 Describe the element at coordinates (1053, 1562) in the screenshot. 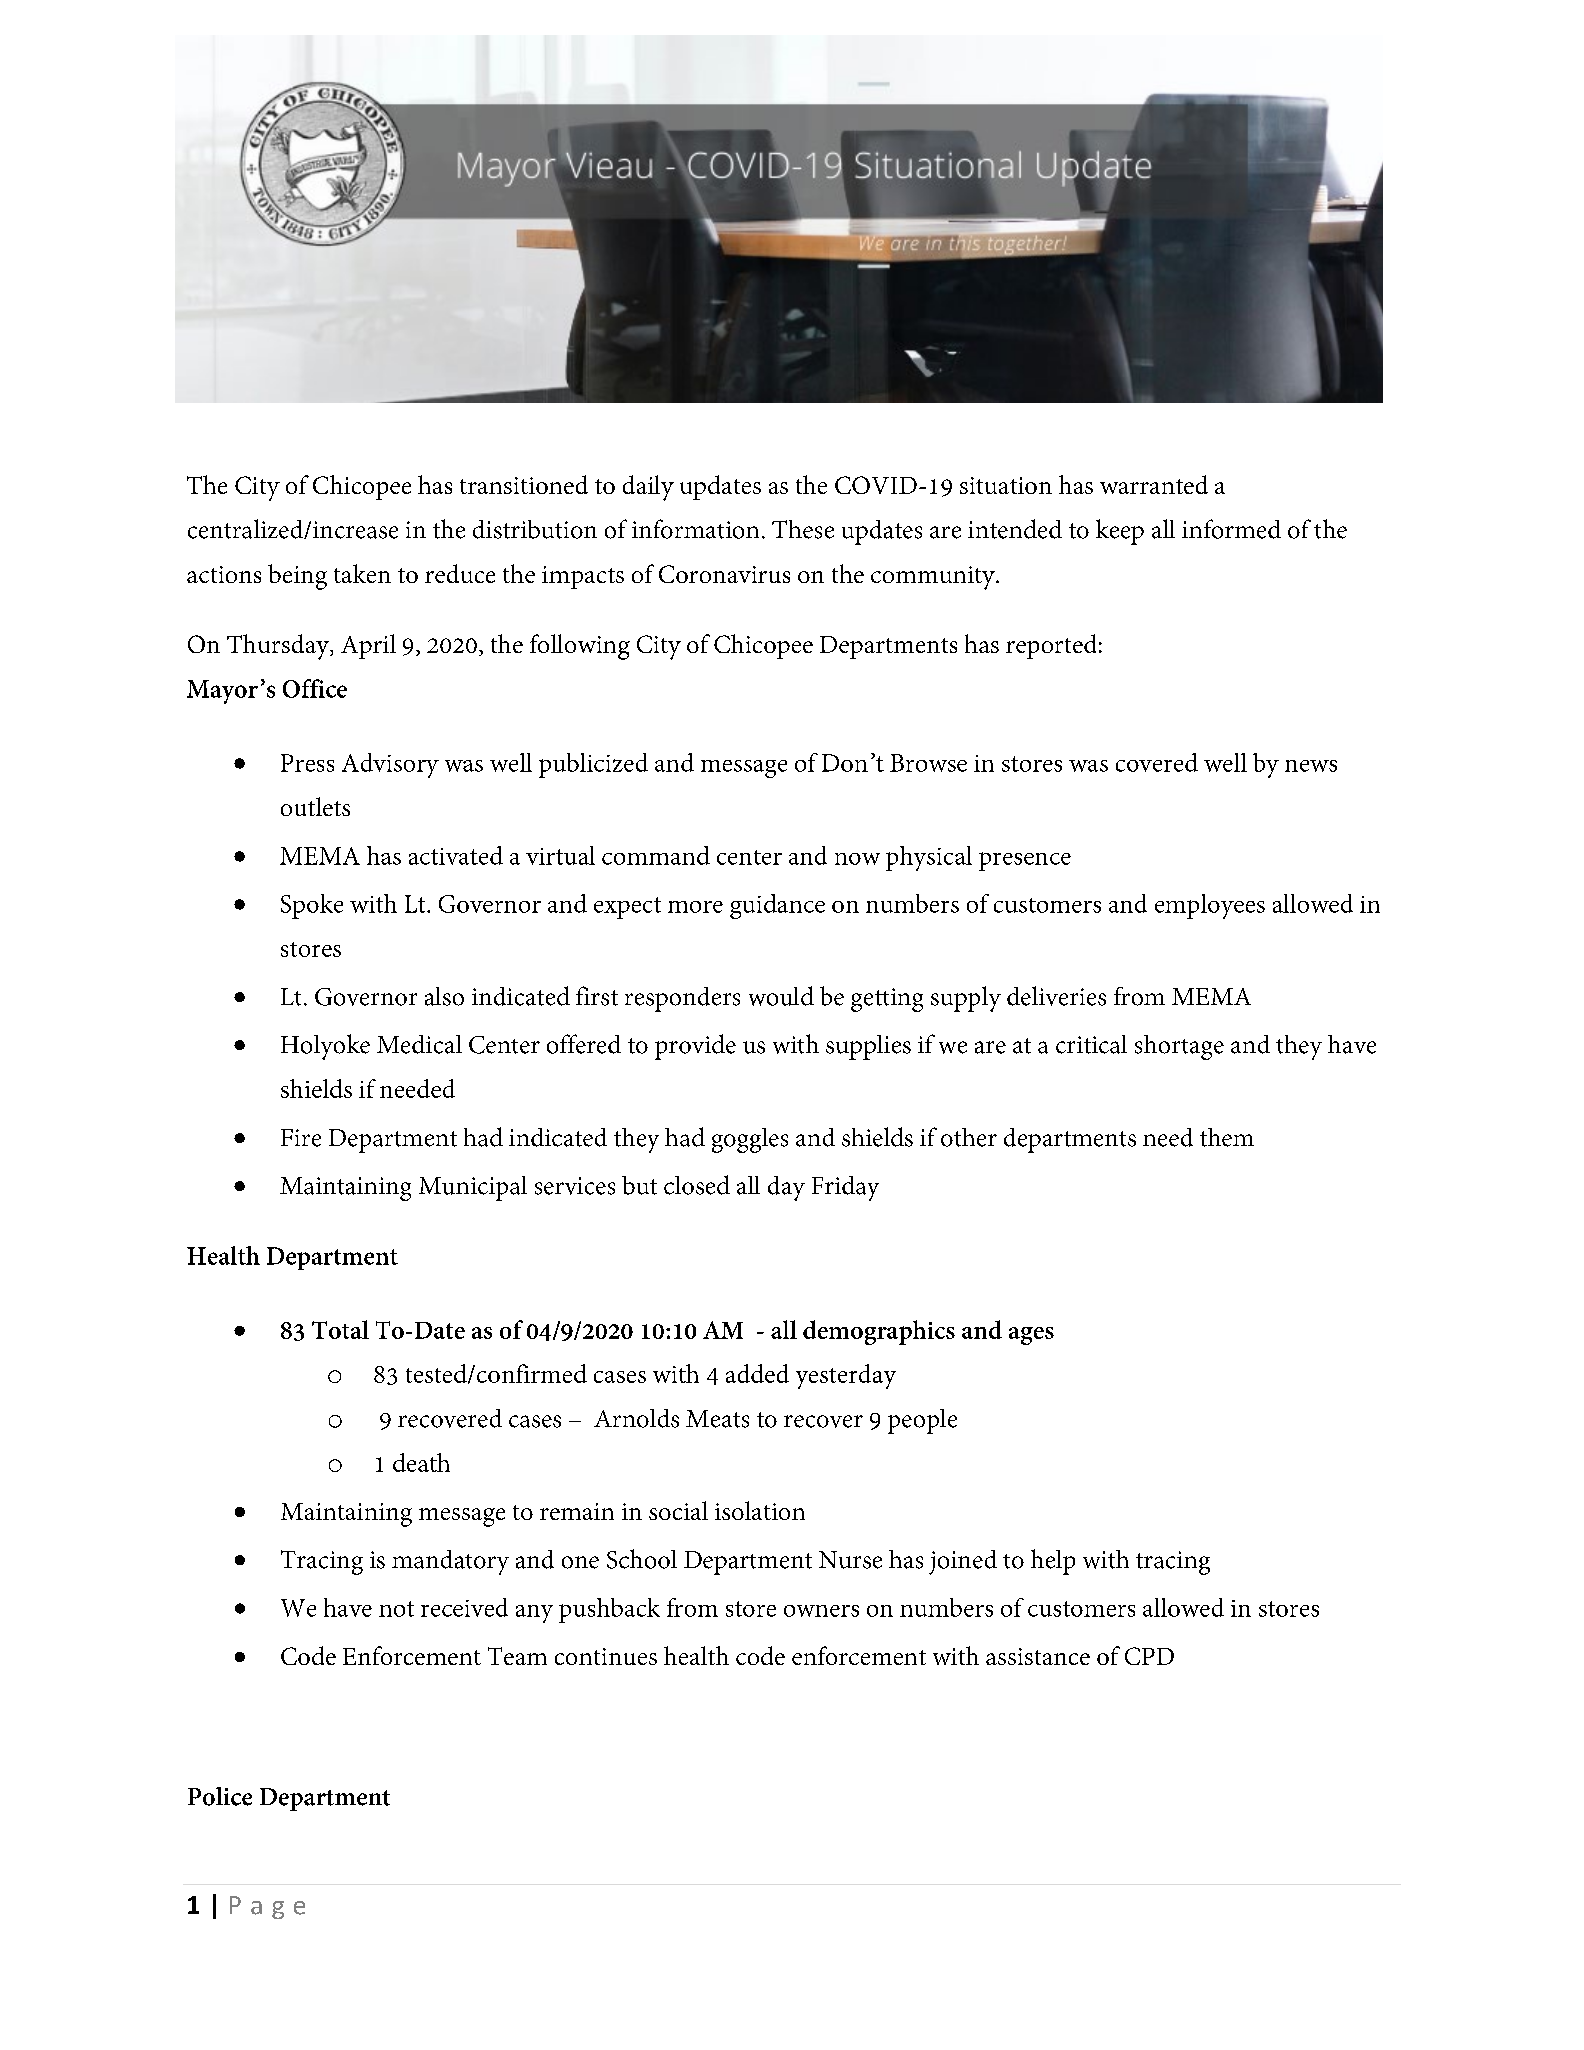

I see `help` at that location.
